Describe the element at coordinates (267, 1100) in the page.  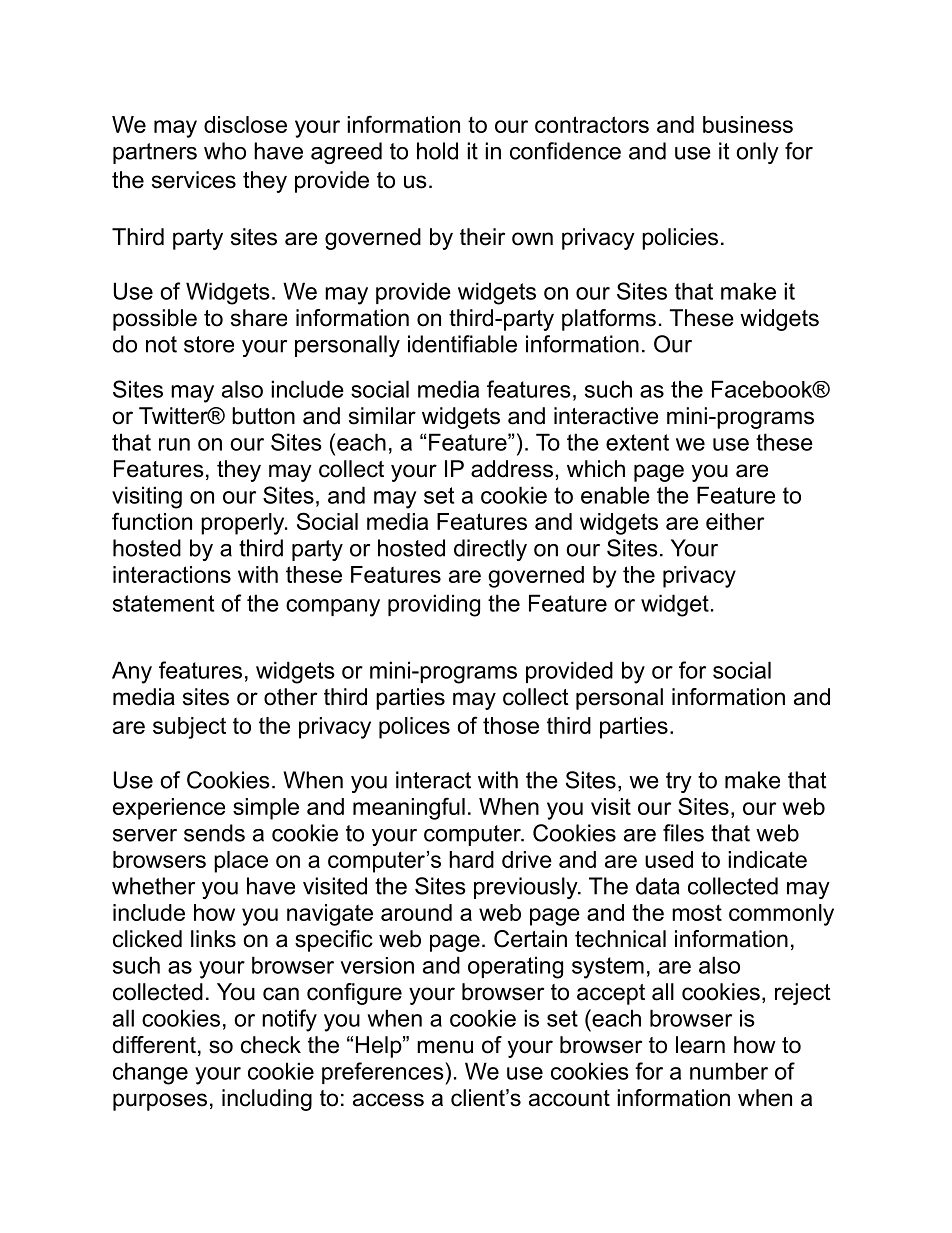
I see `including` at that location.
